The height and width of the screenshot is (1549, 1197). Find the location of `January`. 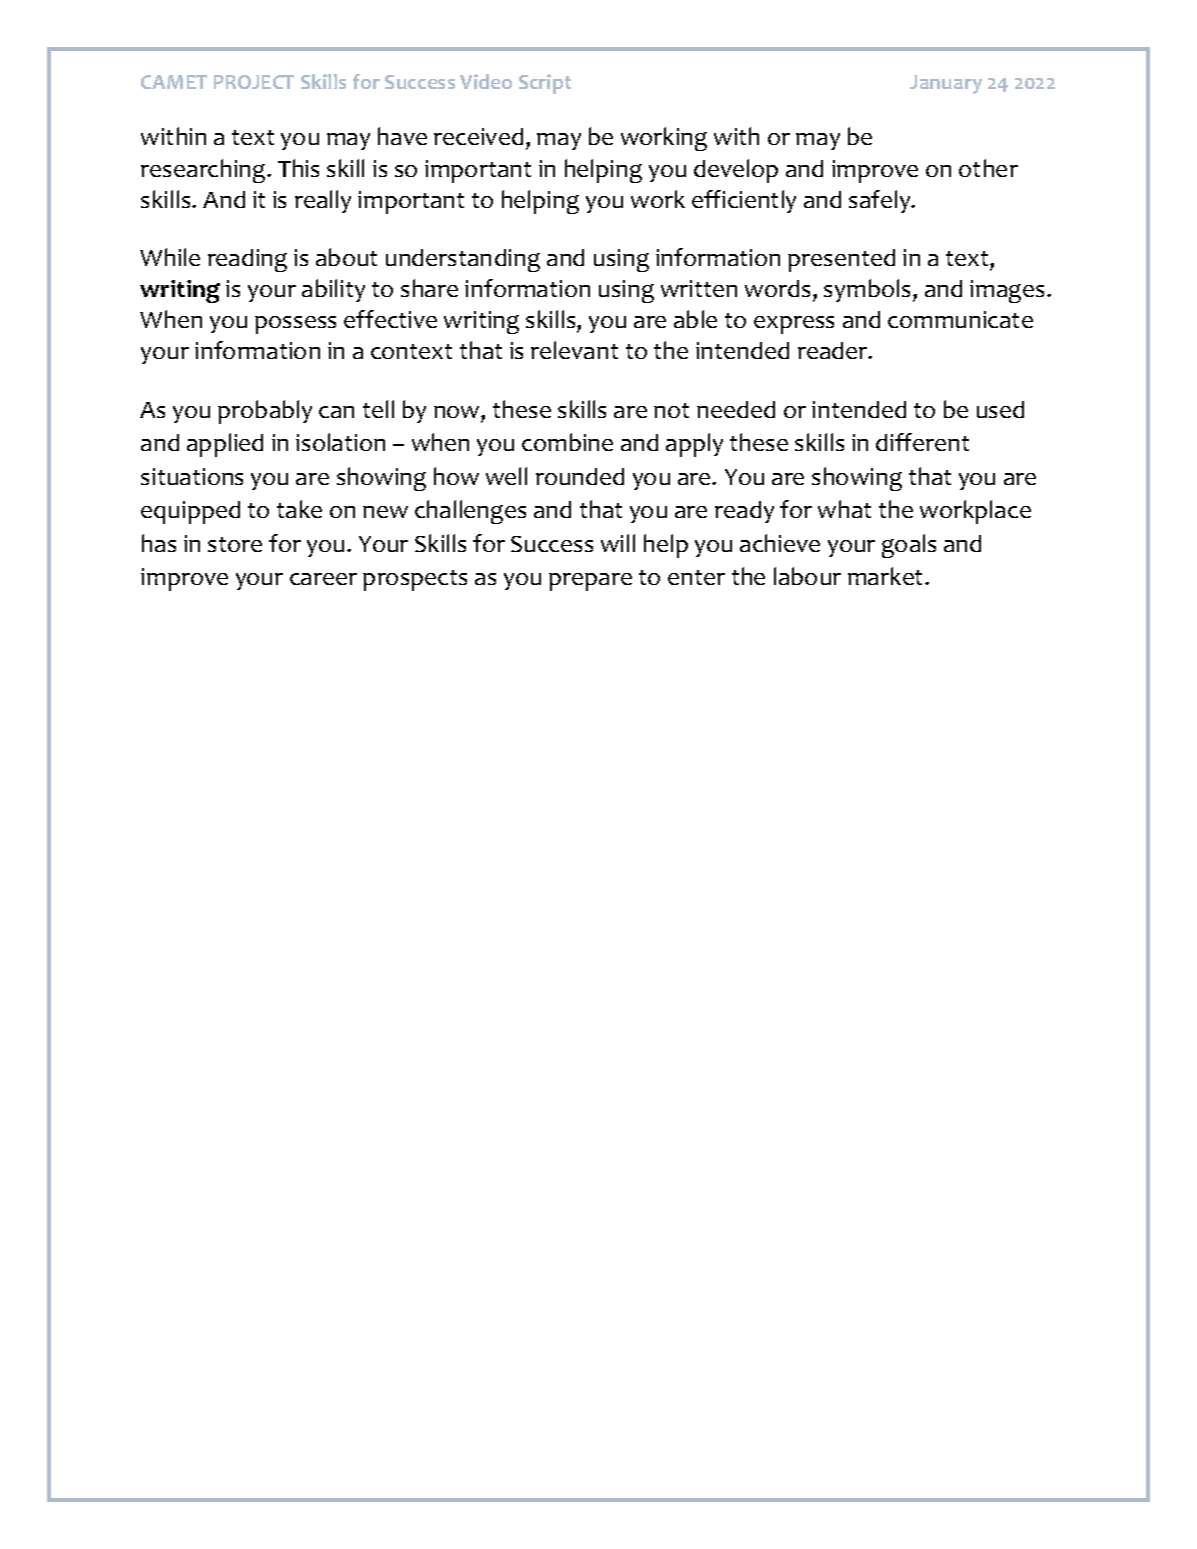

January is located at coordinates (946, 84).
